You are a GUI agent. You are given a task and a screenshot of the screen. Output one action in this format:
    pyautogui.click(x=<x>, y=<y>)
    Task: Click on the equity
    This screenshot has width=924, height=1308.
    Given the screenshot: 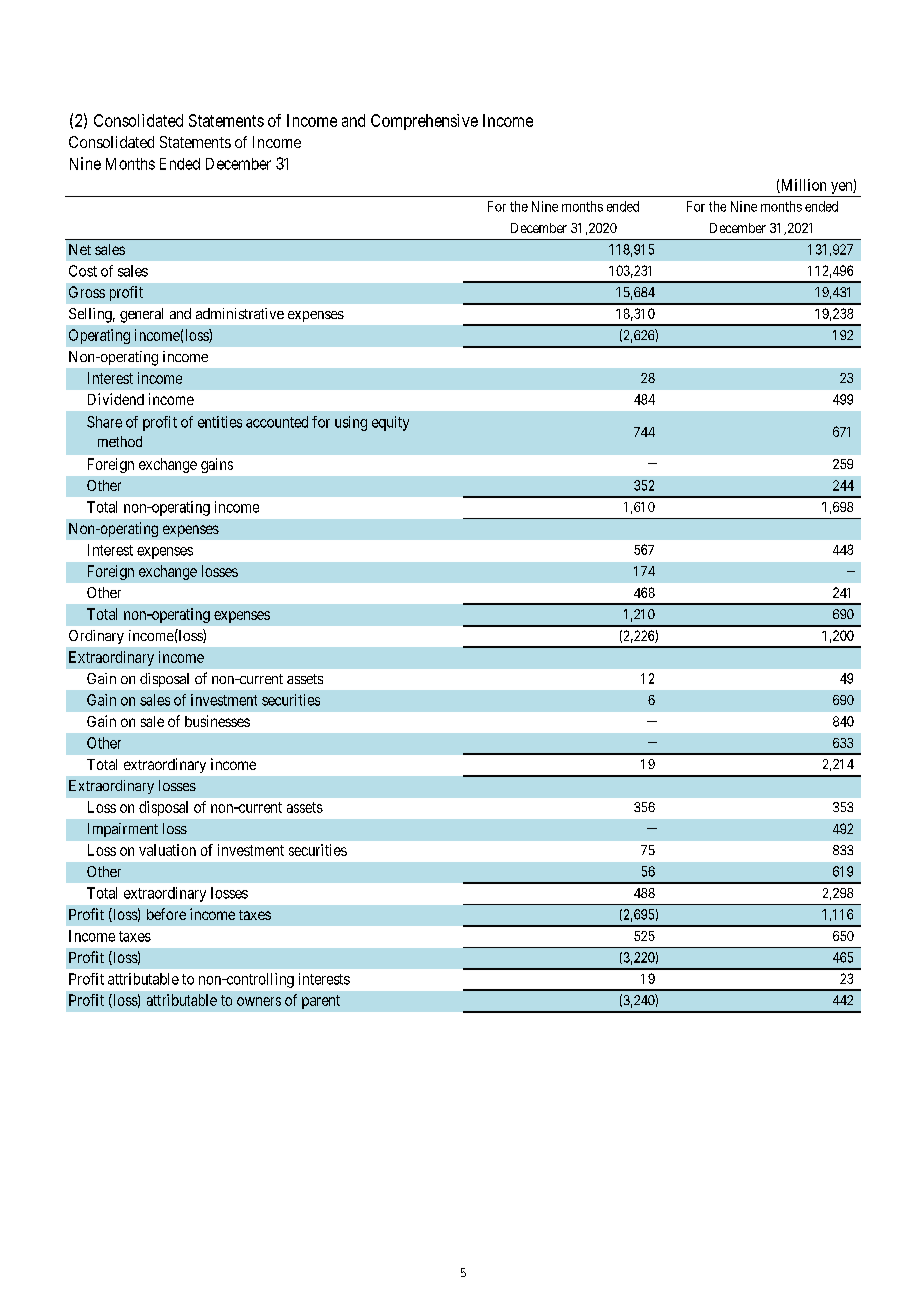 What is the action you would take?
    pyautogui.click(x=390, y=423)
